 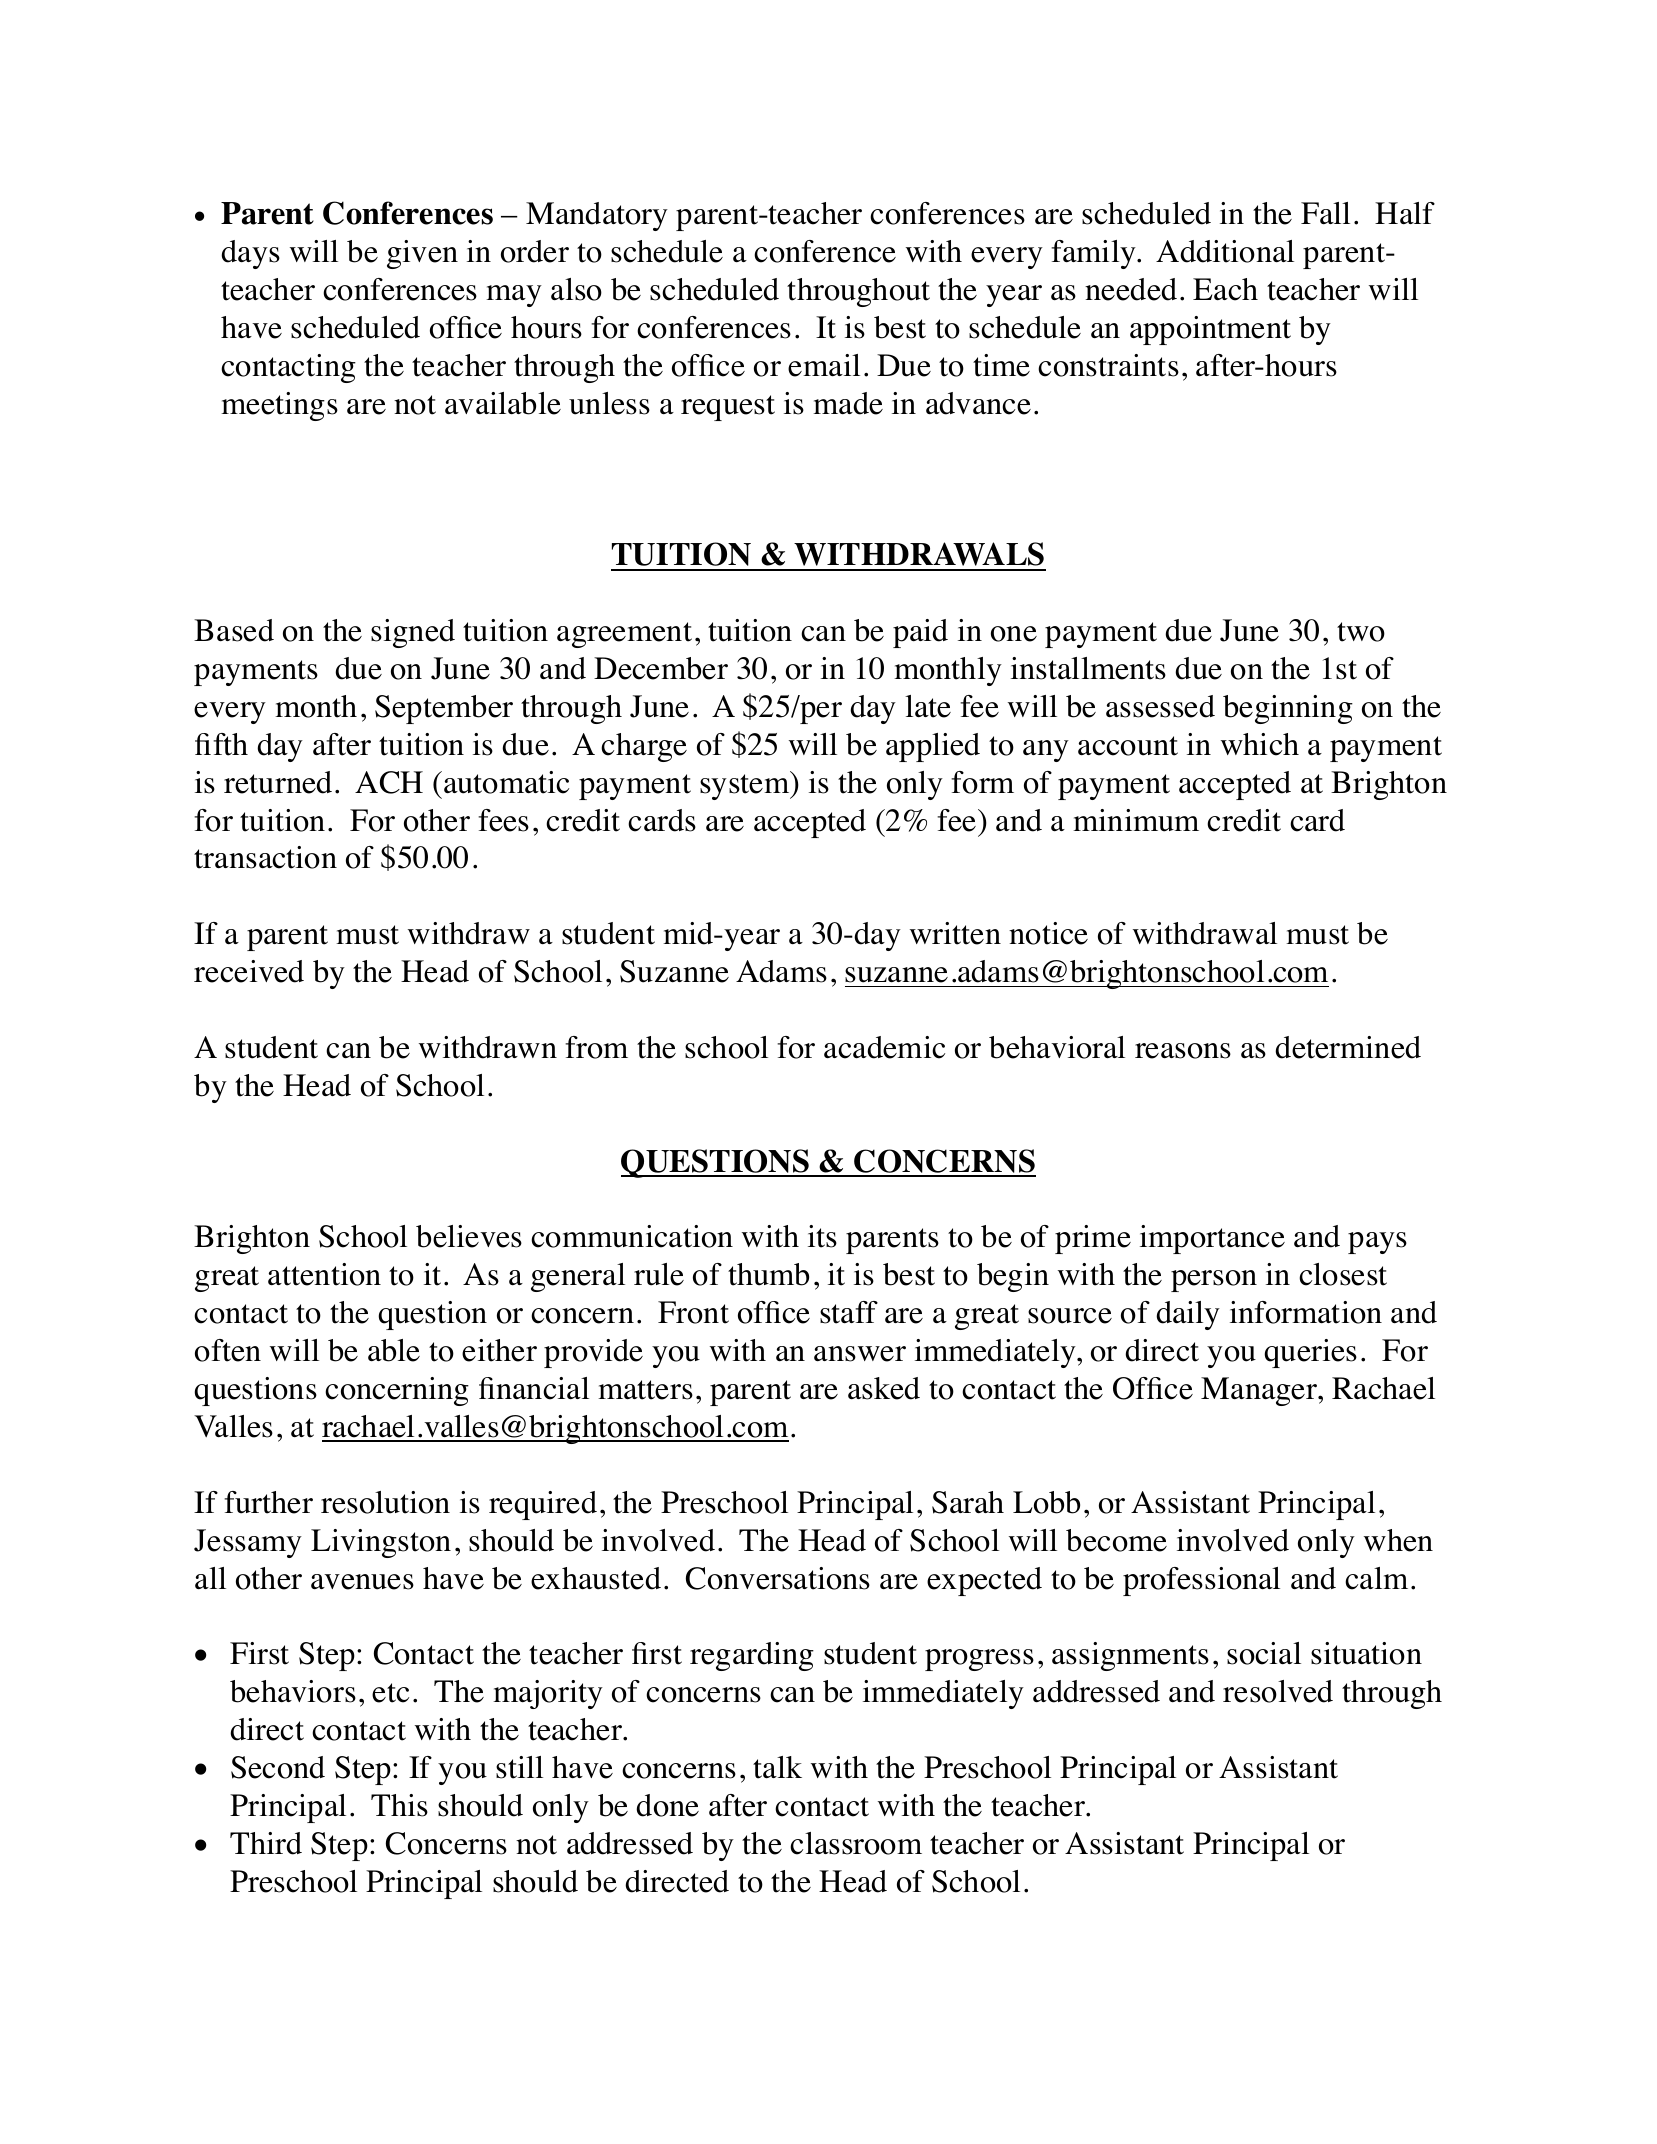 What do you see at coordinates (884, 1047) in the document?
I see `academic` at bounding box center [884, 1047].
